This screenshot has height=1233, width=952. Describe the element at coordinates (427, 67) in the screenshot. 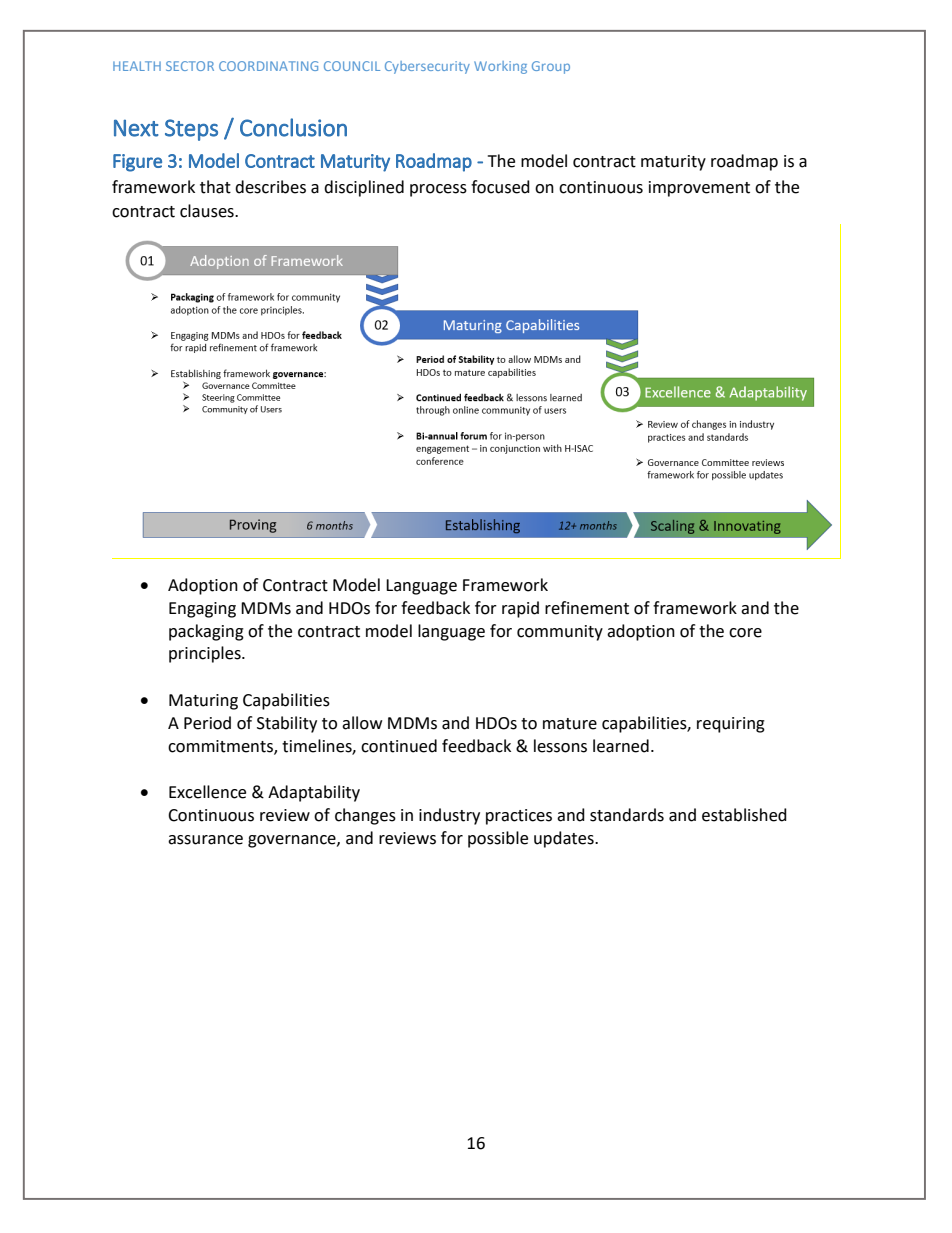

I see `Cybersecurity` at that location.
